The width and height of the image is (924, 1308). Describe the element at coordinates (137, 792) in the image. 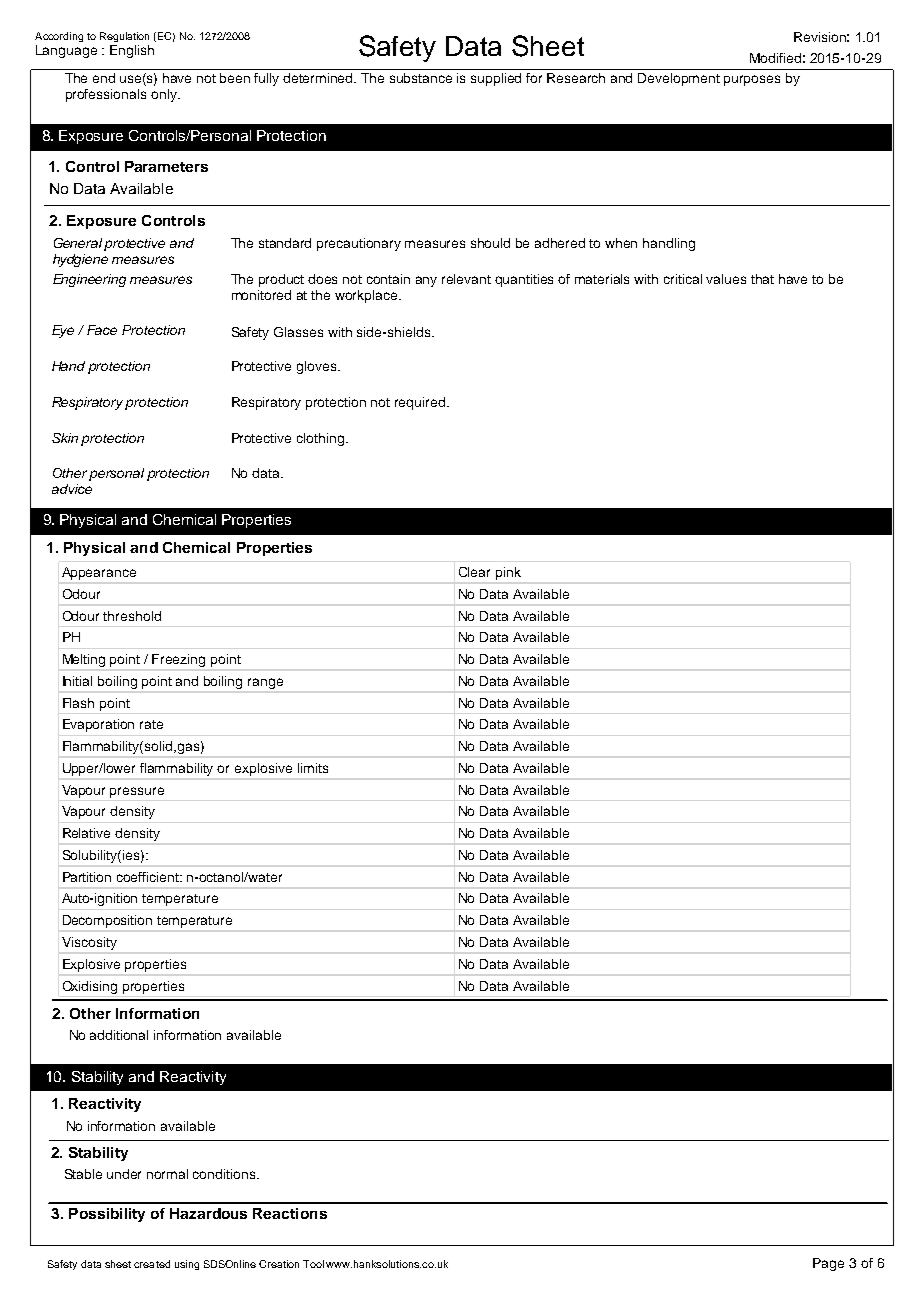

I see `pressure` at that location.
